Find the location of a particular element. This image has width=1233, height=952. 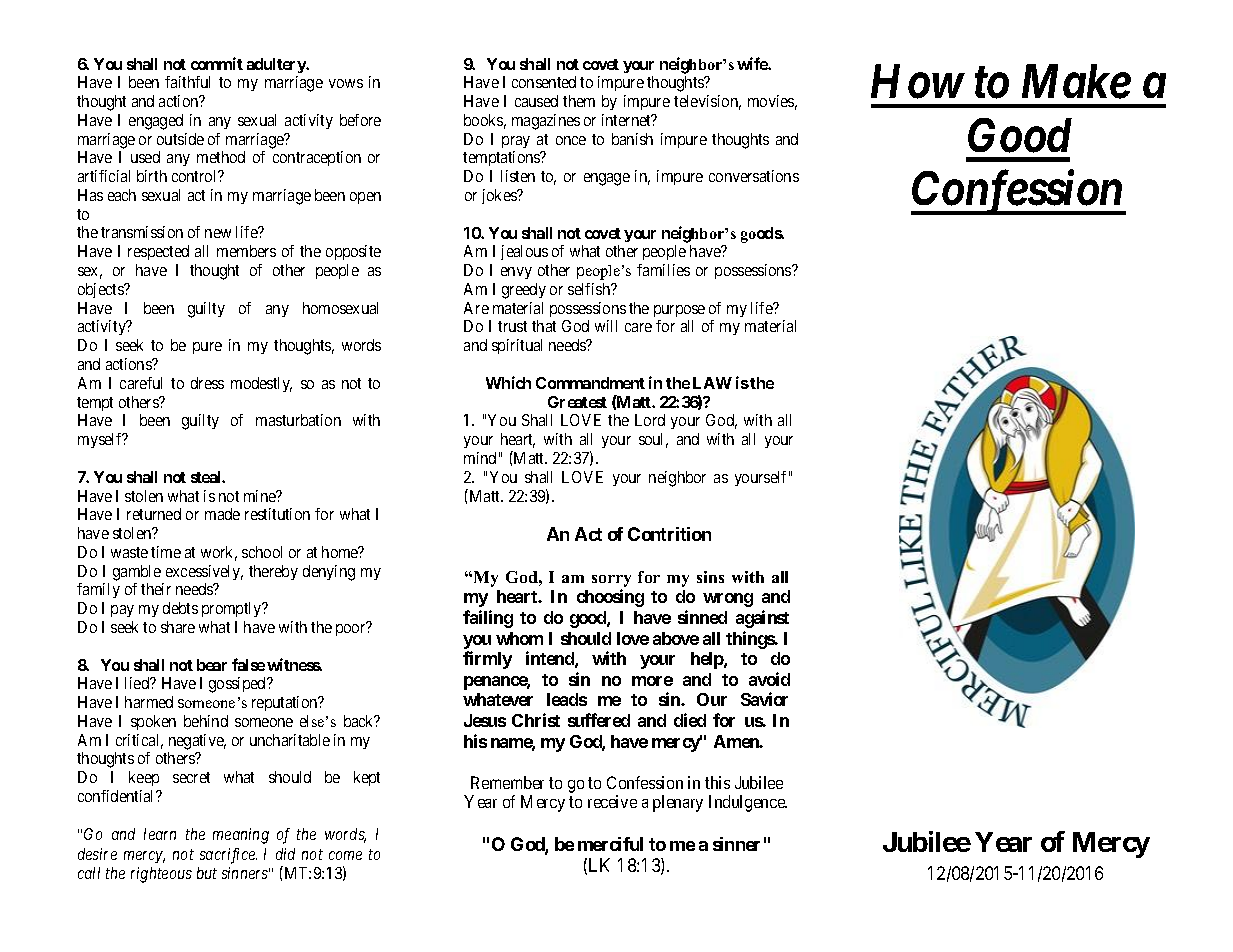

will is located at coordinates (606, 326).
